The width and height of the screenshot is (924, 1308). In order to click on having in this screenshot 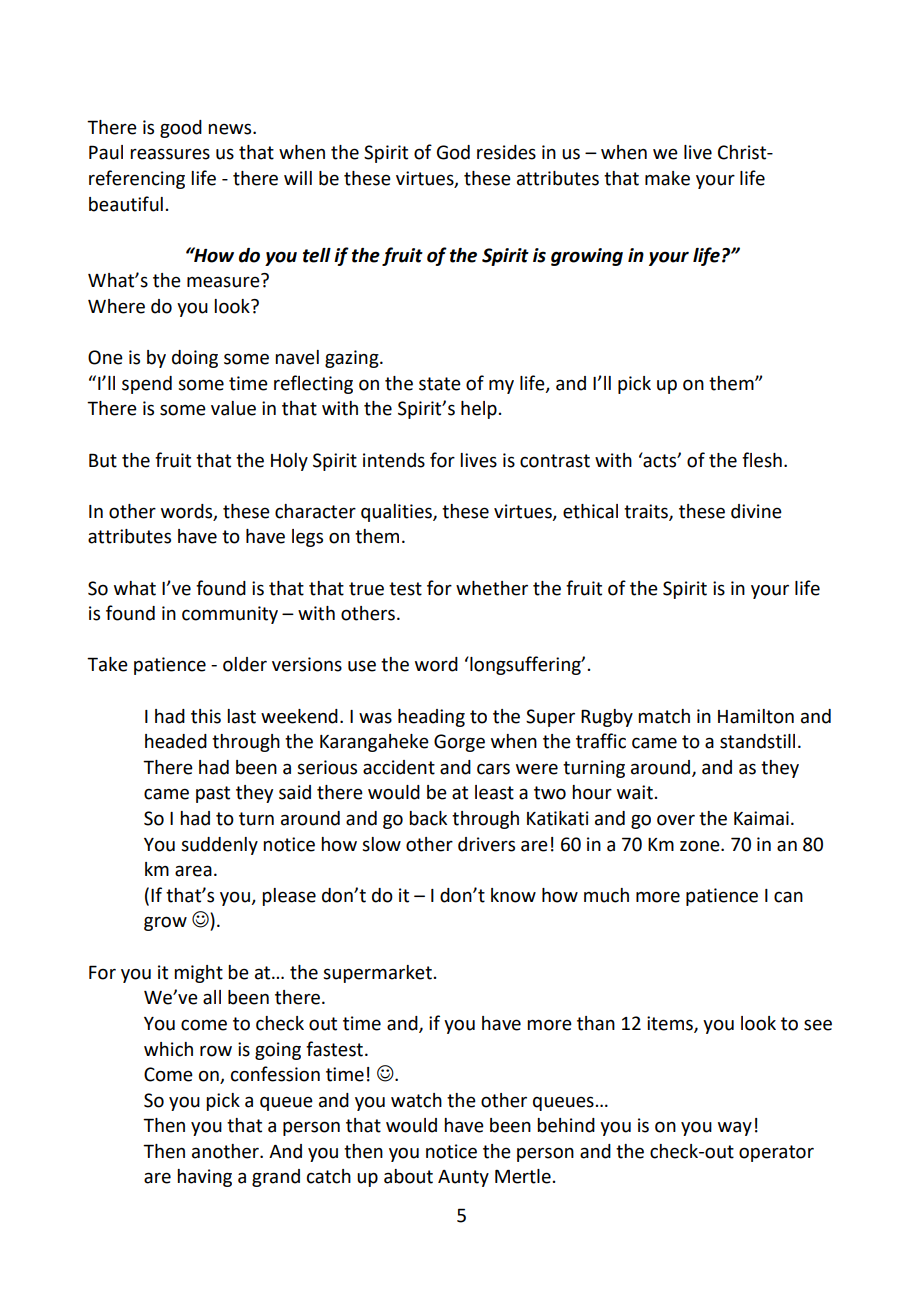, I will do `click(204, 1178)`.
